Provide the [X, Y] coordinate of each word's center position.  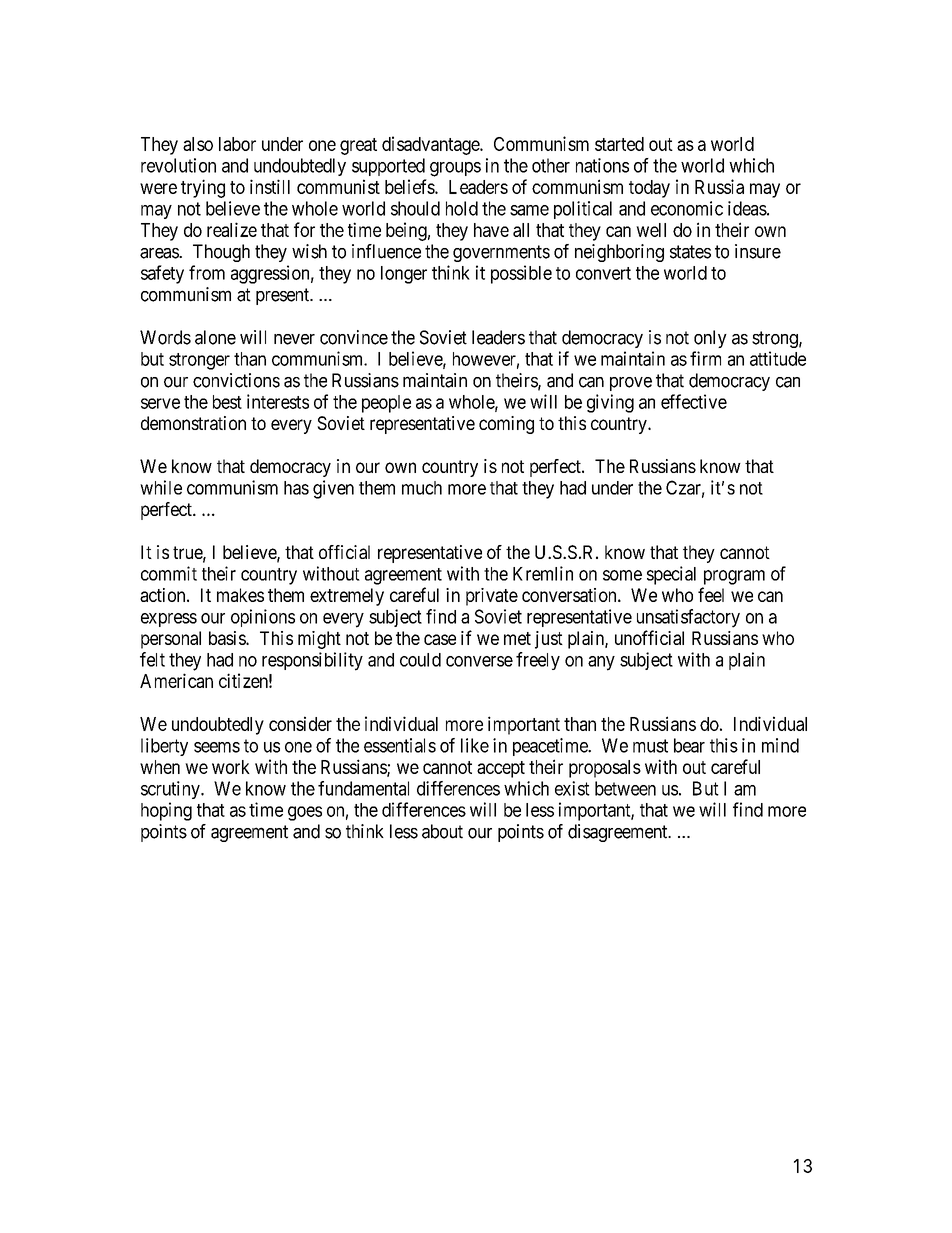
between [625, 788]
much [422, 488]
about [442, 831]
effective [694, 401]
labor [237, 144]
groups [455, 169]
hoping [166, 811]
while [161, 487]
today [649, 189]
